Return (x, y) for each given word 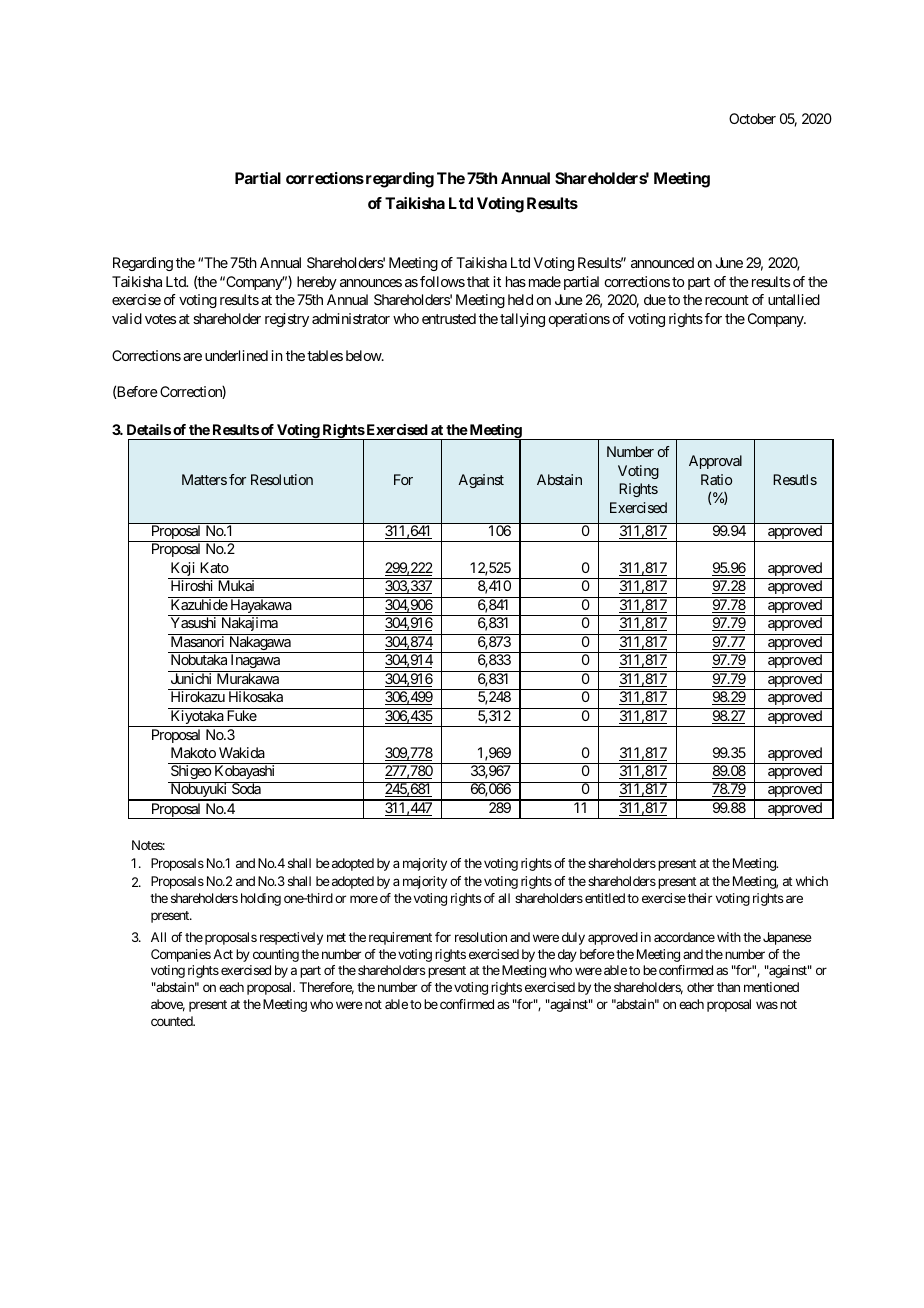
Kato (214, 567)
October (752, 118)
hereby (317, 283)
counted (173, 1021)
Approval (715, 462)
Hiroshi (192, 585)
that (478, 281)
